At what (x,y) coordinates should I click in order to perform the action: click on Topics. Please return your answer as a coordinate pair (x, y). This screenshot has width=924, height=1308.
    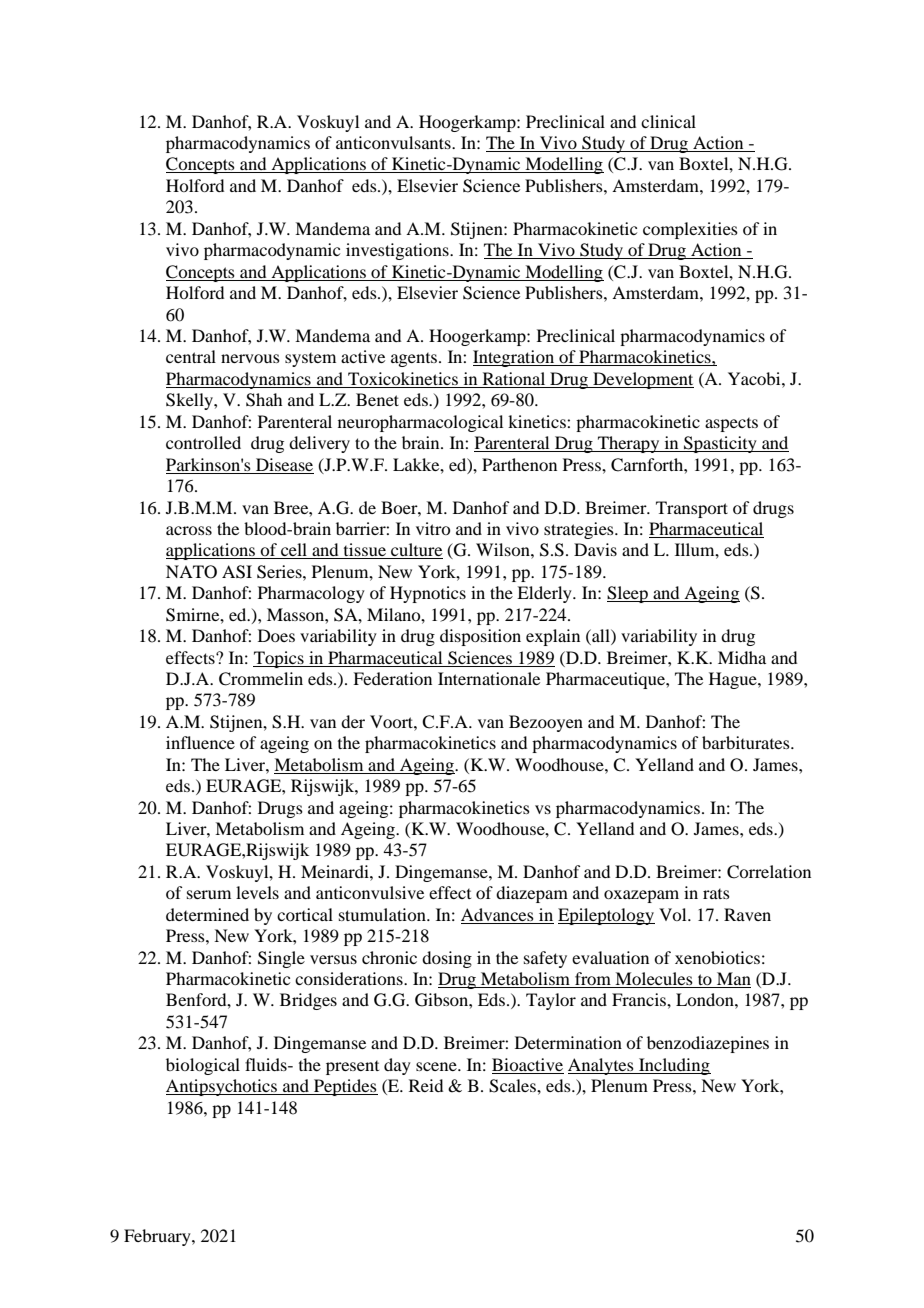
    Looking at the image, I should click on (279, 659).
